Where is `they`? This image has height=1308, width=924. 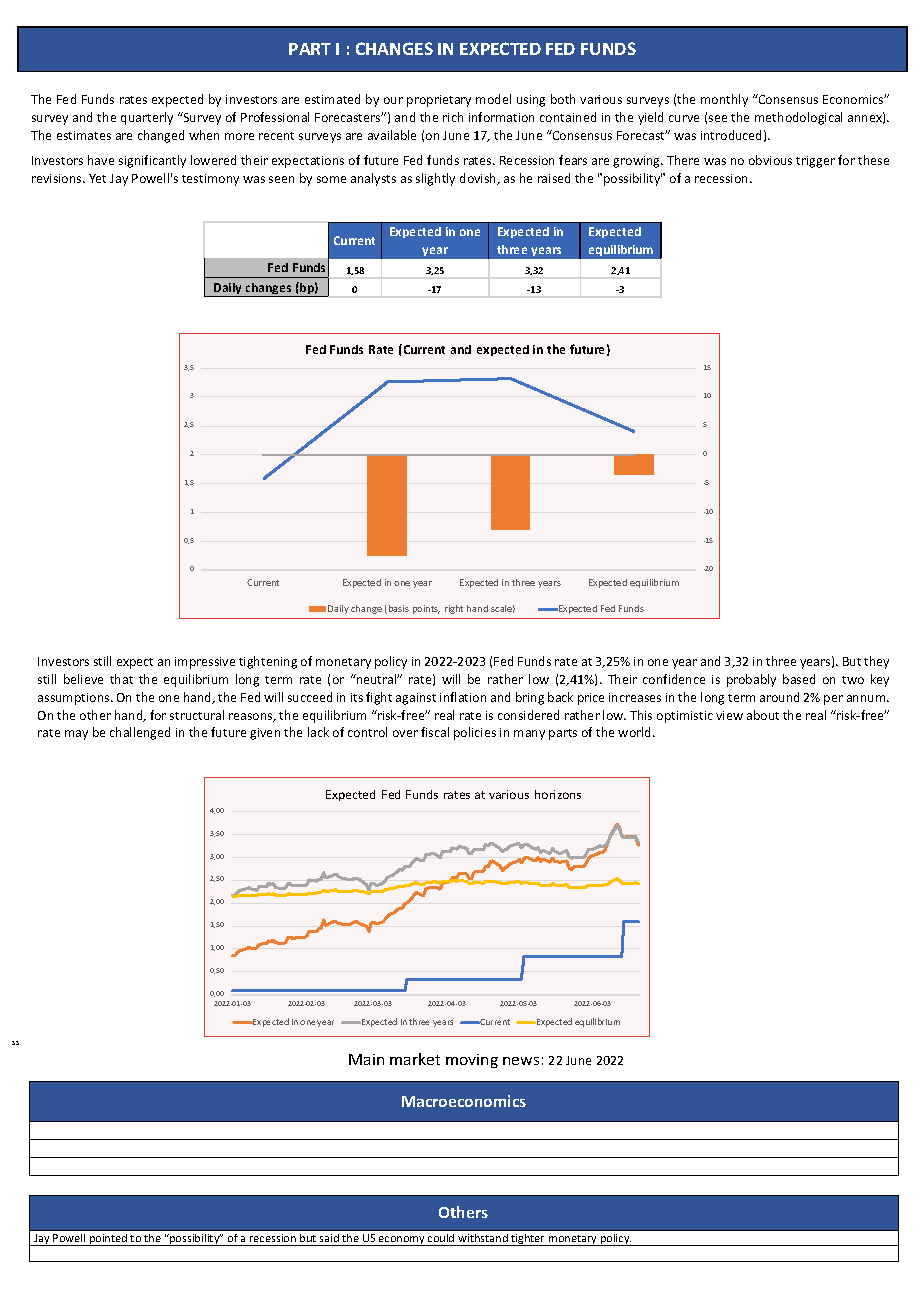 they is located at coordinates (876, 662).
